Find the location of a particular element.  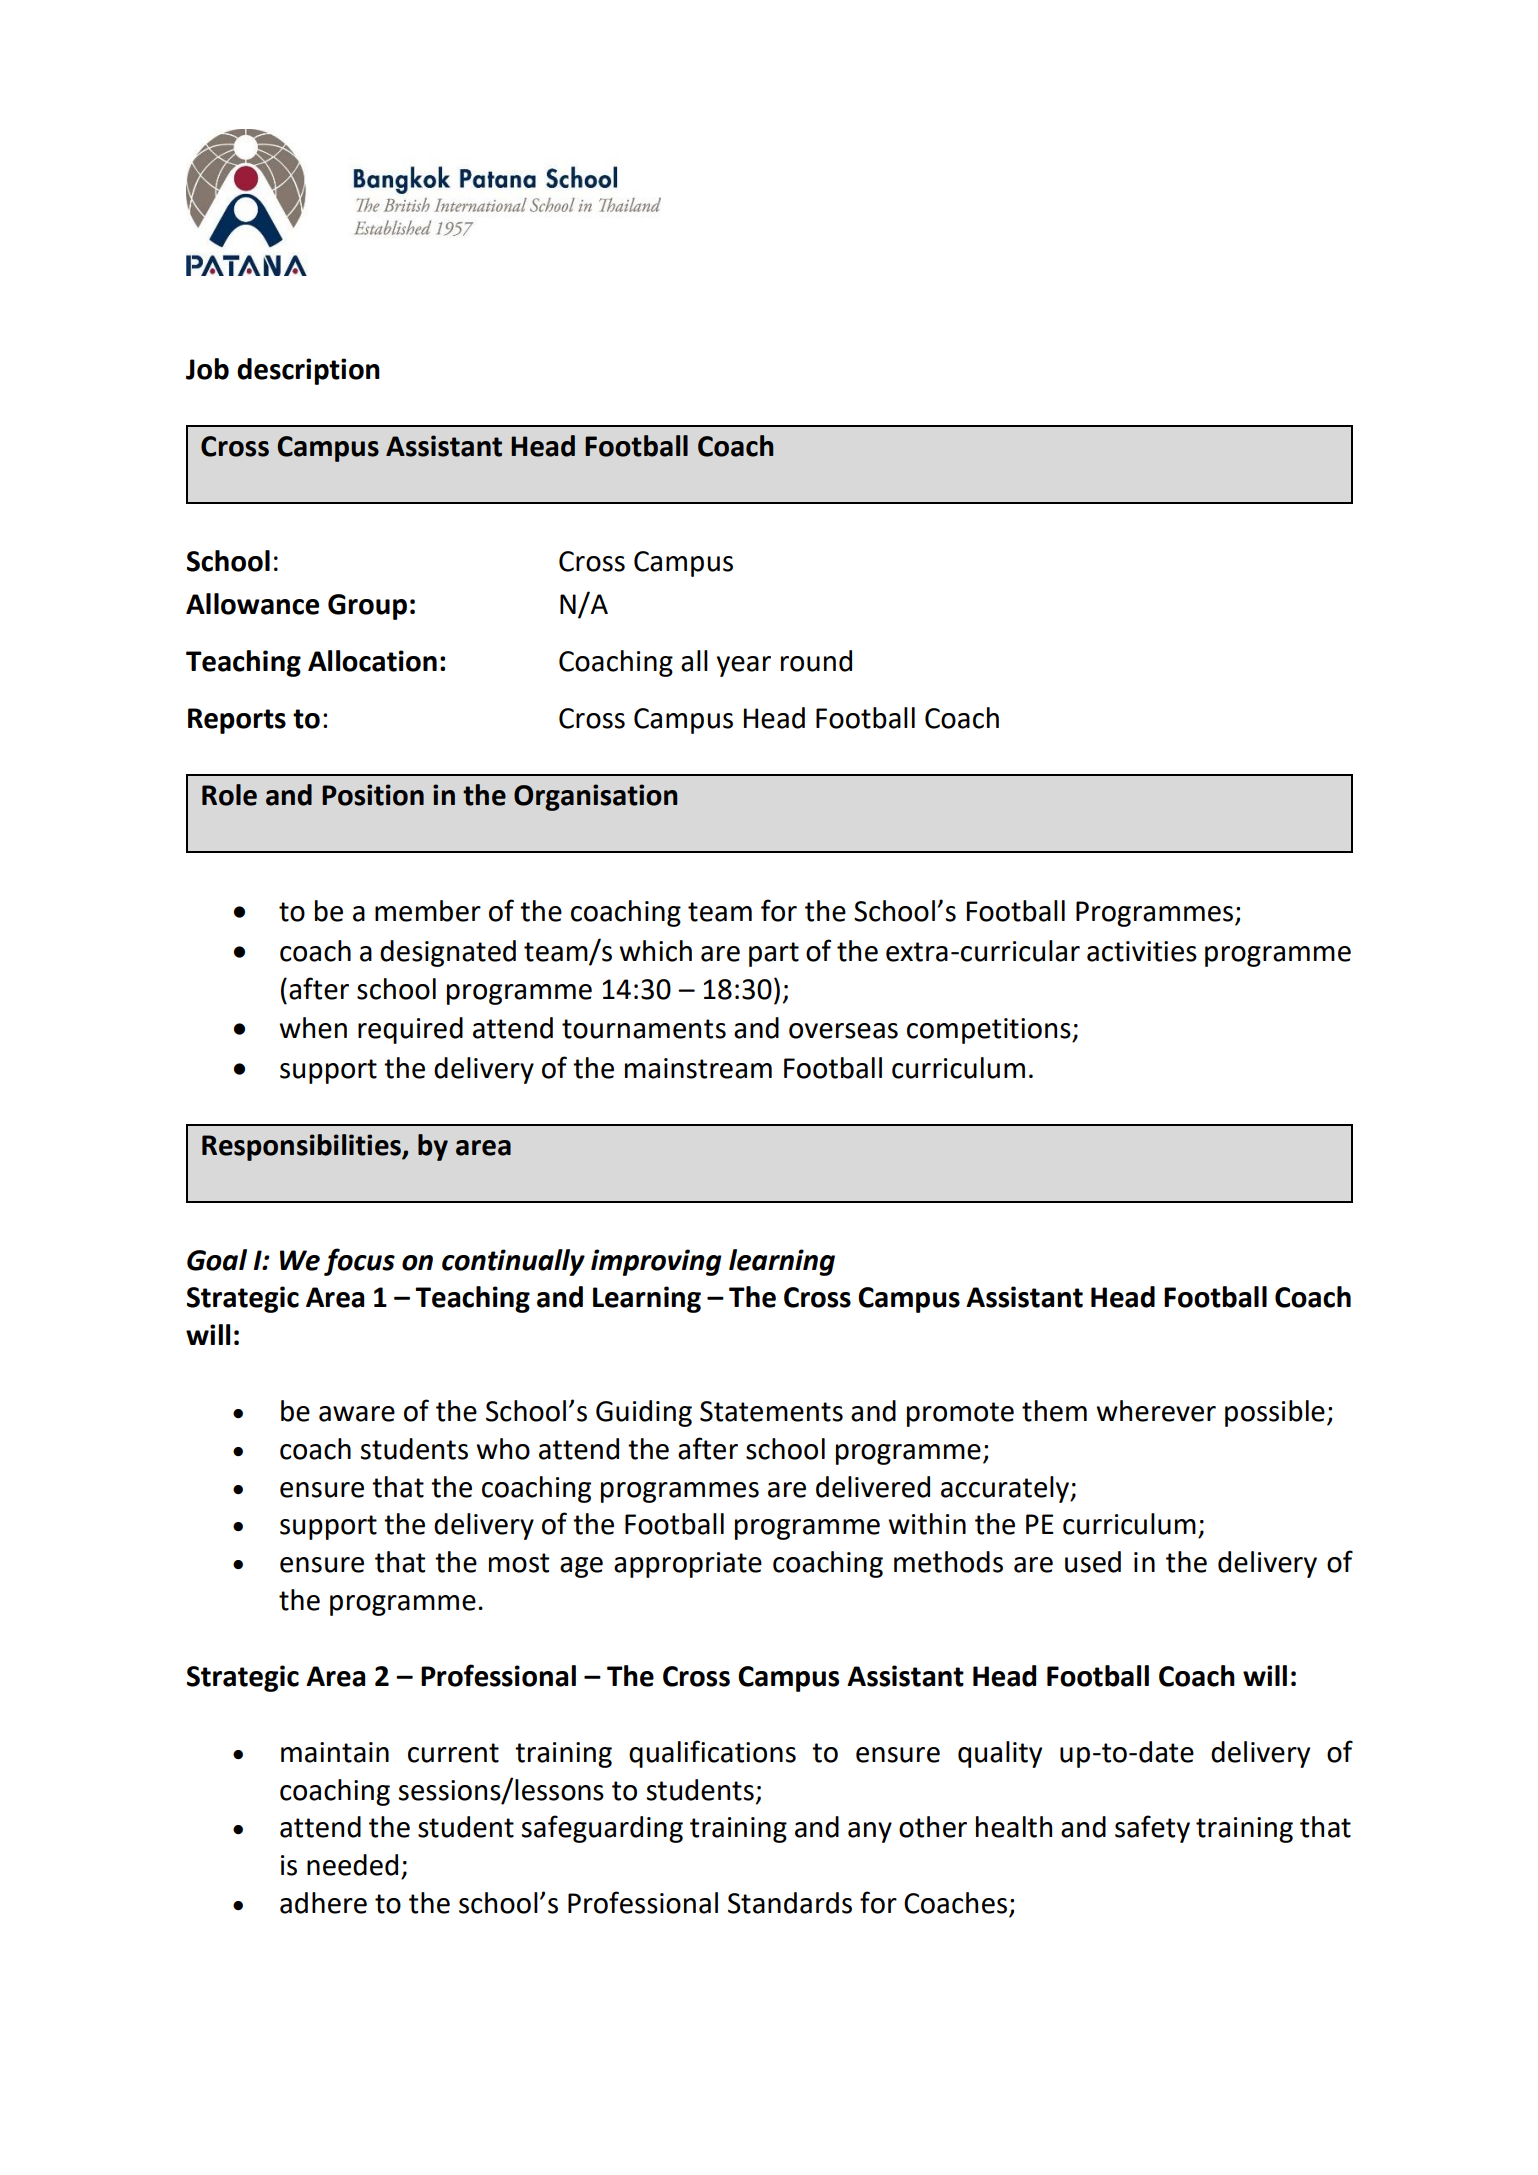

part is located at coordinates (774, 954).
